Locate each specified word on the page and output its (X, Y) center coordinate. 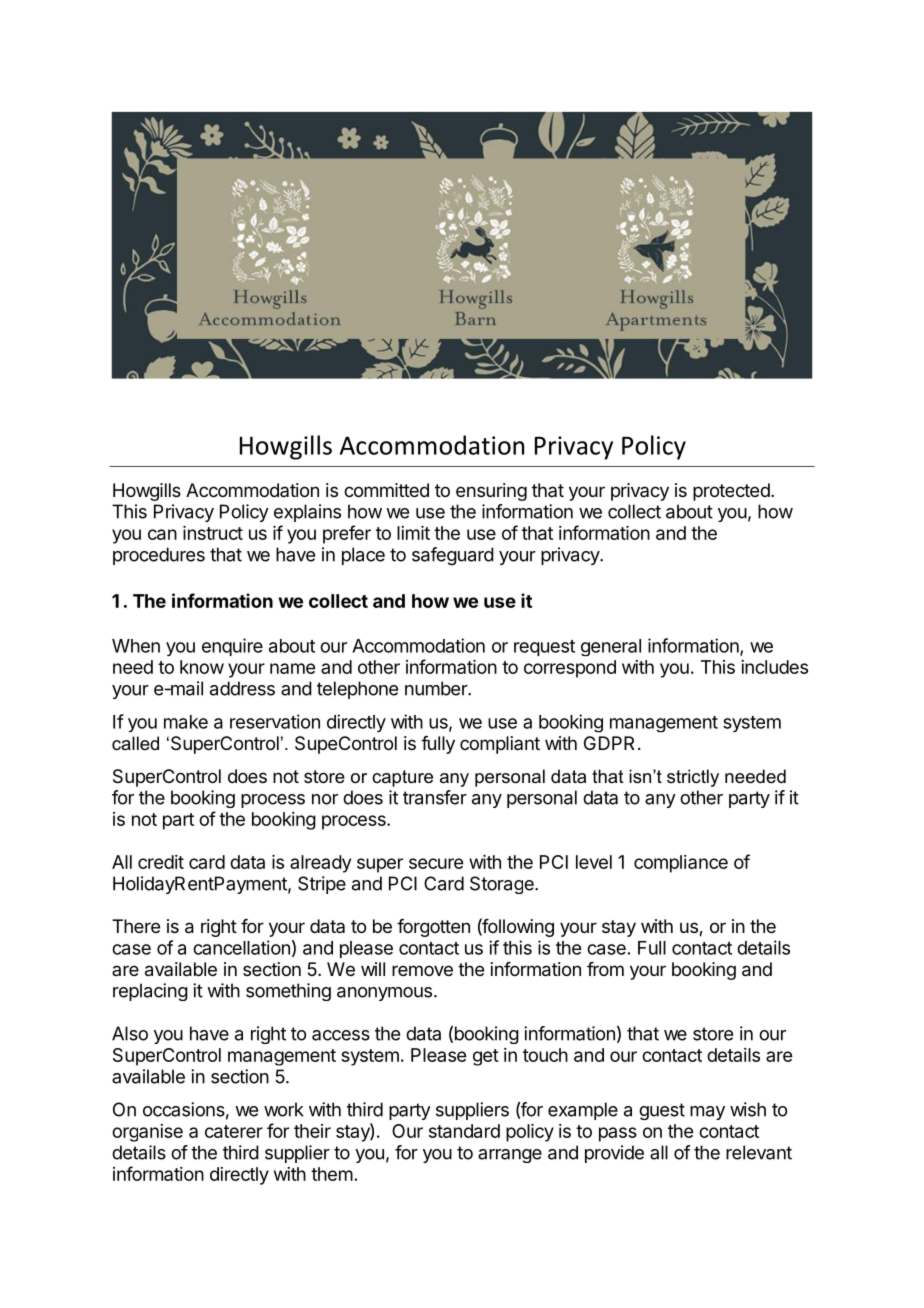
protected (731, 492)
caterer (234, 1131)
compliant (500, 745)
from (605, 969)
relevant (759, 1152)
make (186, 722)
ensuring (491, 492)
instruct (213, 533)
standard (464, 1131)
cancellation (241, 947)
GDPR (609, 743)
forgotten (433, 928)
